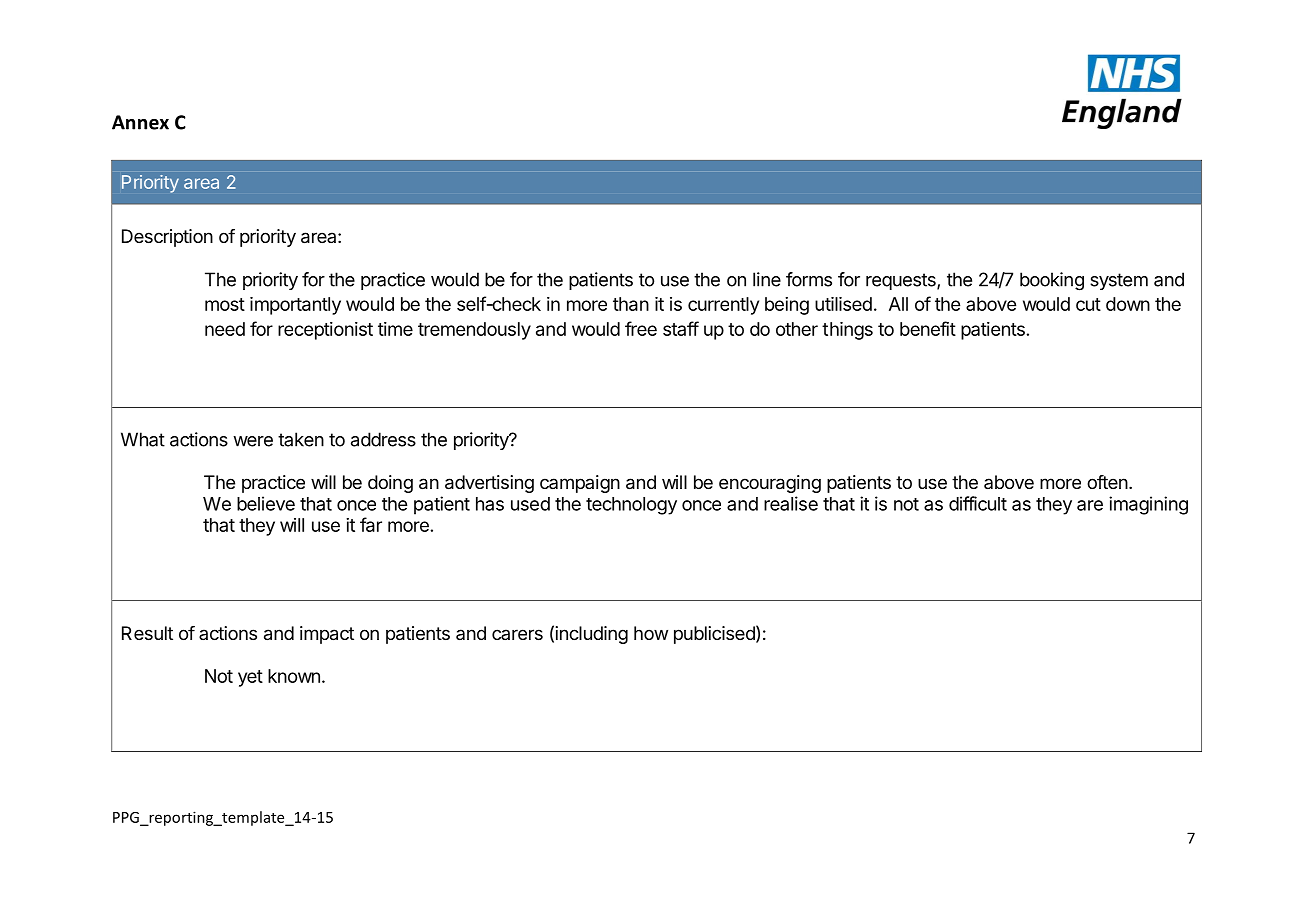 The image size is (1307, 924). Describe the element at coordinates (294, 676) in the page. I see `known` at that location.
